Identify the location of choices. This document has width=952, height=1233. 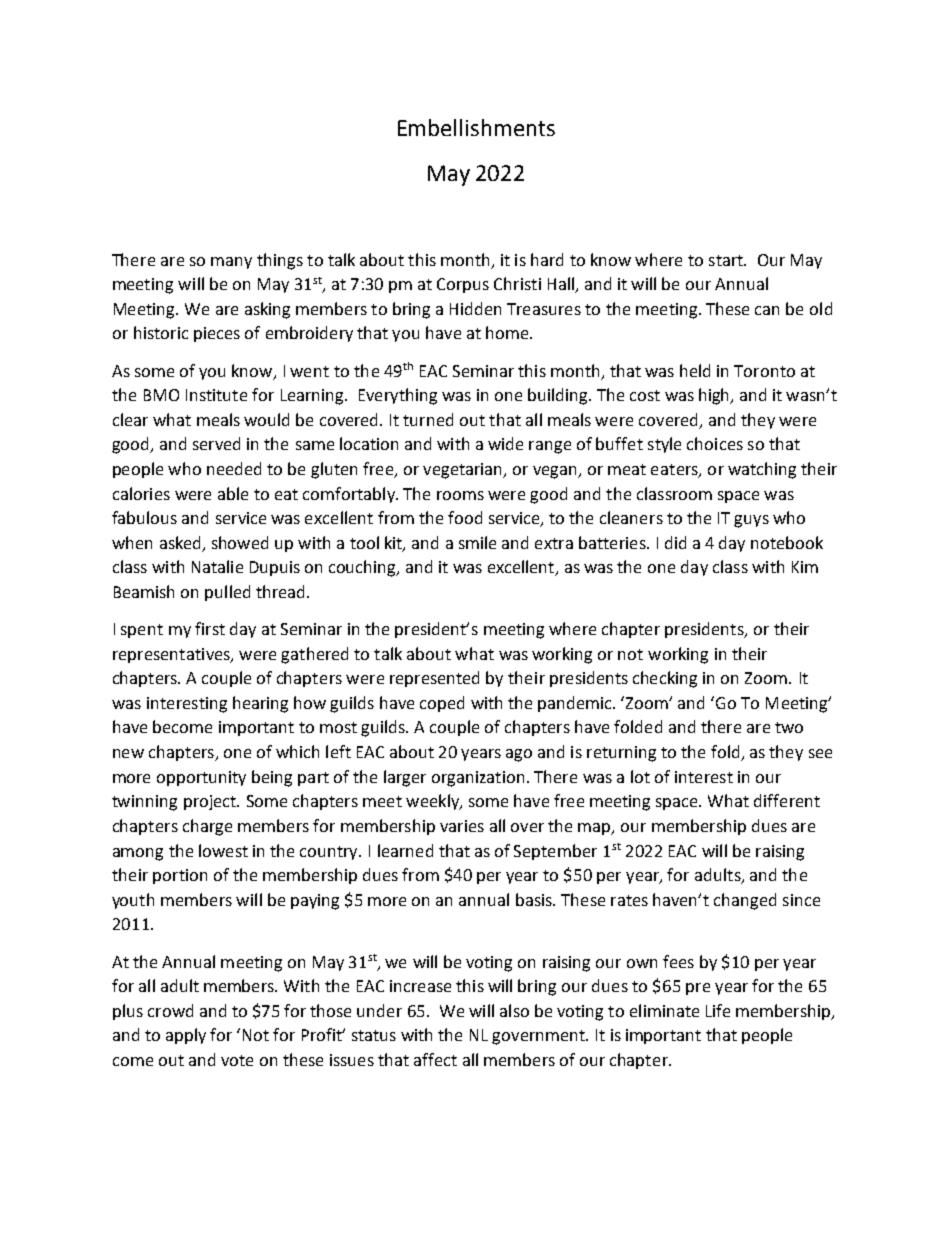
(715, 443).
